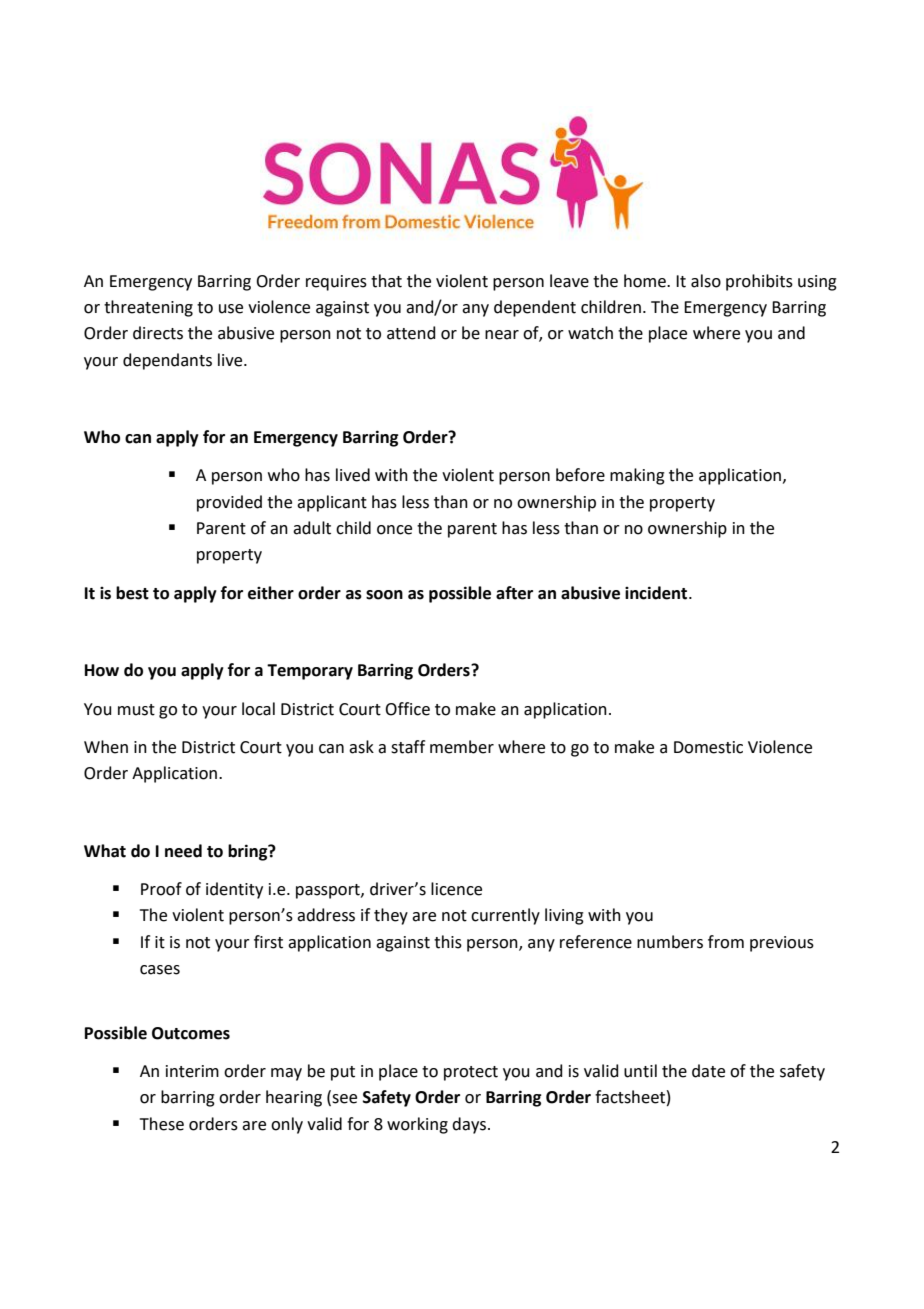  Describe the element at coordinates (136, 710) in the screenshot. I see `must` at that location.
